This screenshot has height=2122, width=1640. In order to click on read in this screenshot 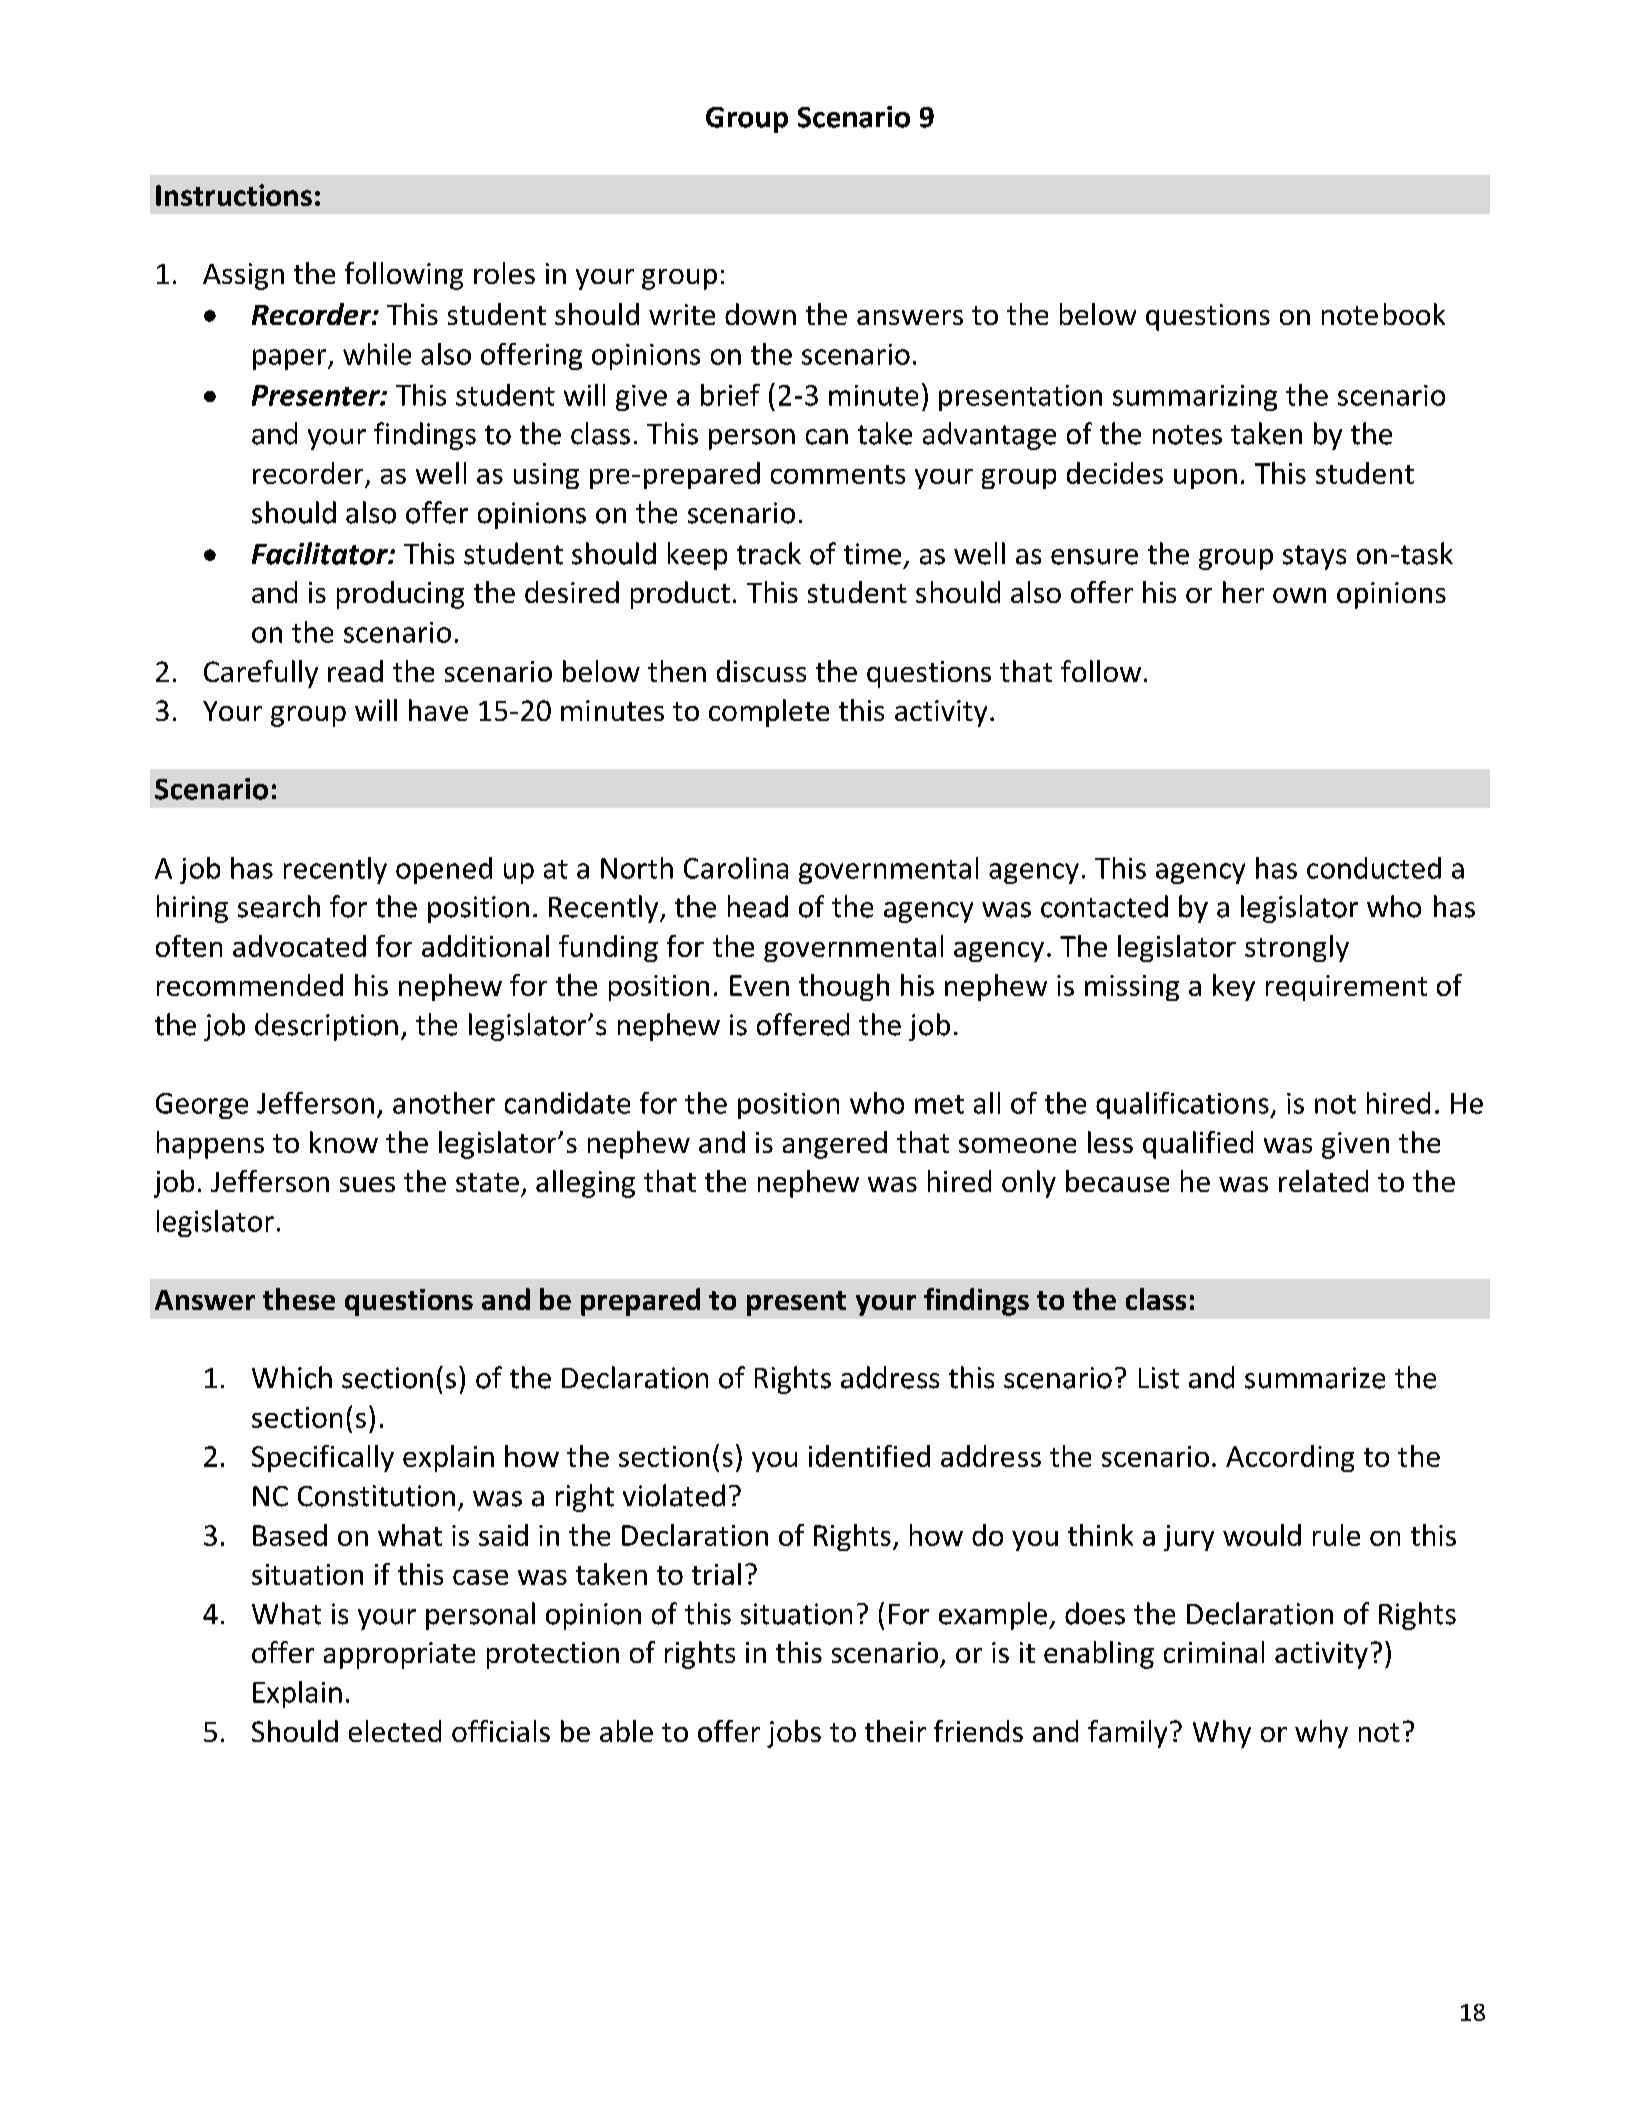, I will do `click(355, 671)`.
